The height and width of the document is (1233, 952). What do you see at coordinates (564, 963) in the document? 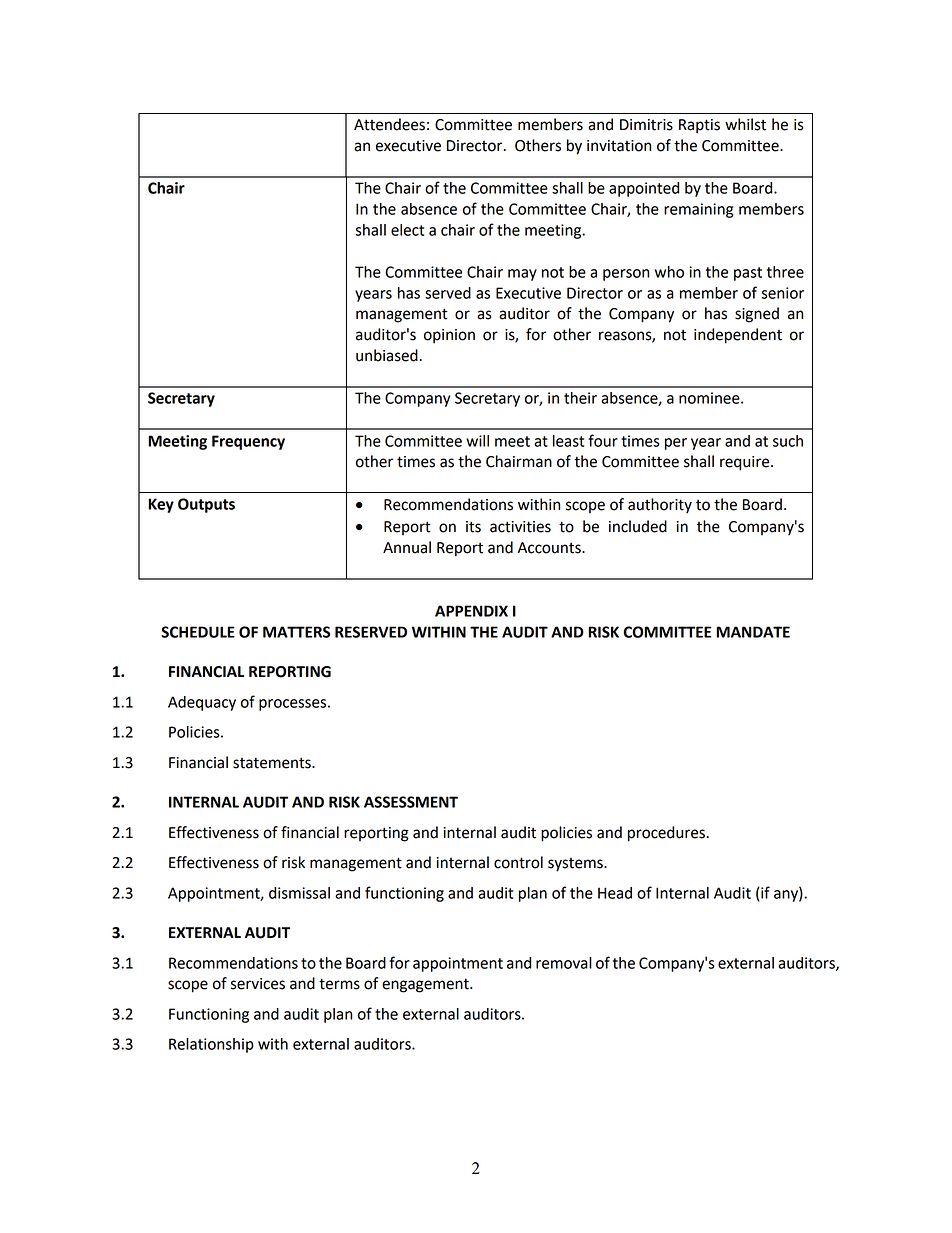
I see `removal` at bounding box center [564, 963].
